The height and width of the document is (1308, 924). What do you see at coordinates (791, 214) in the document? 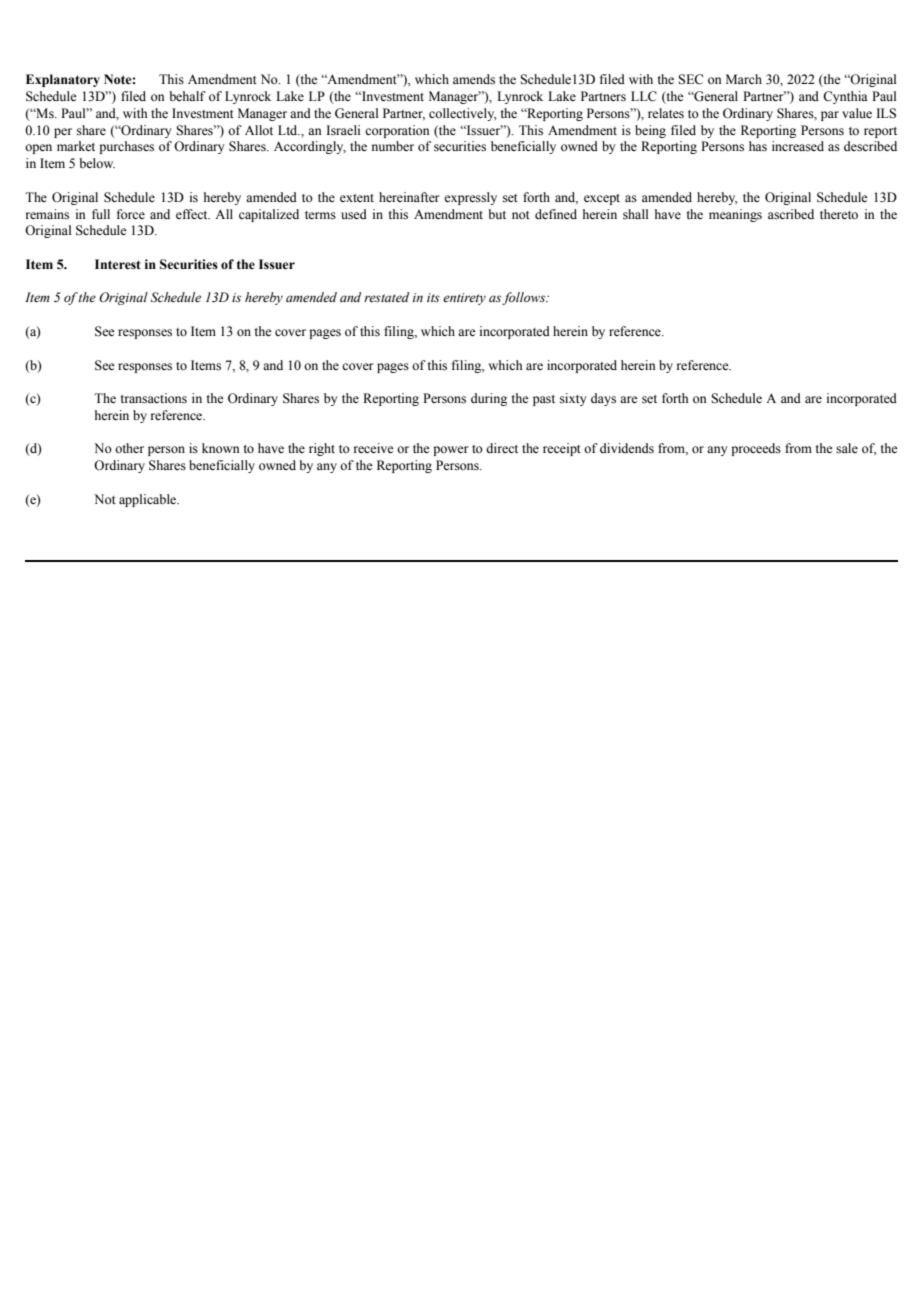
I see `ascribed` at bounding box center [791, 214].
